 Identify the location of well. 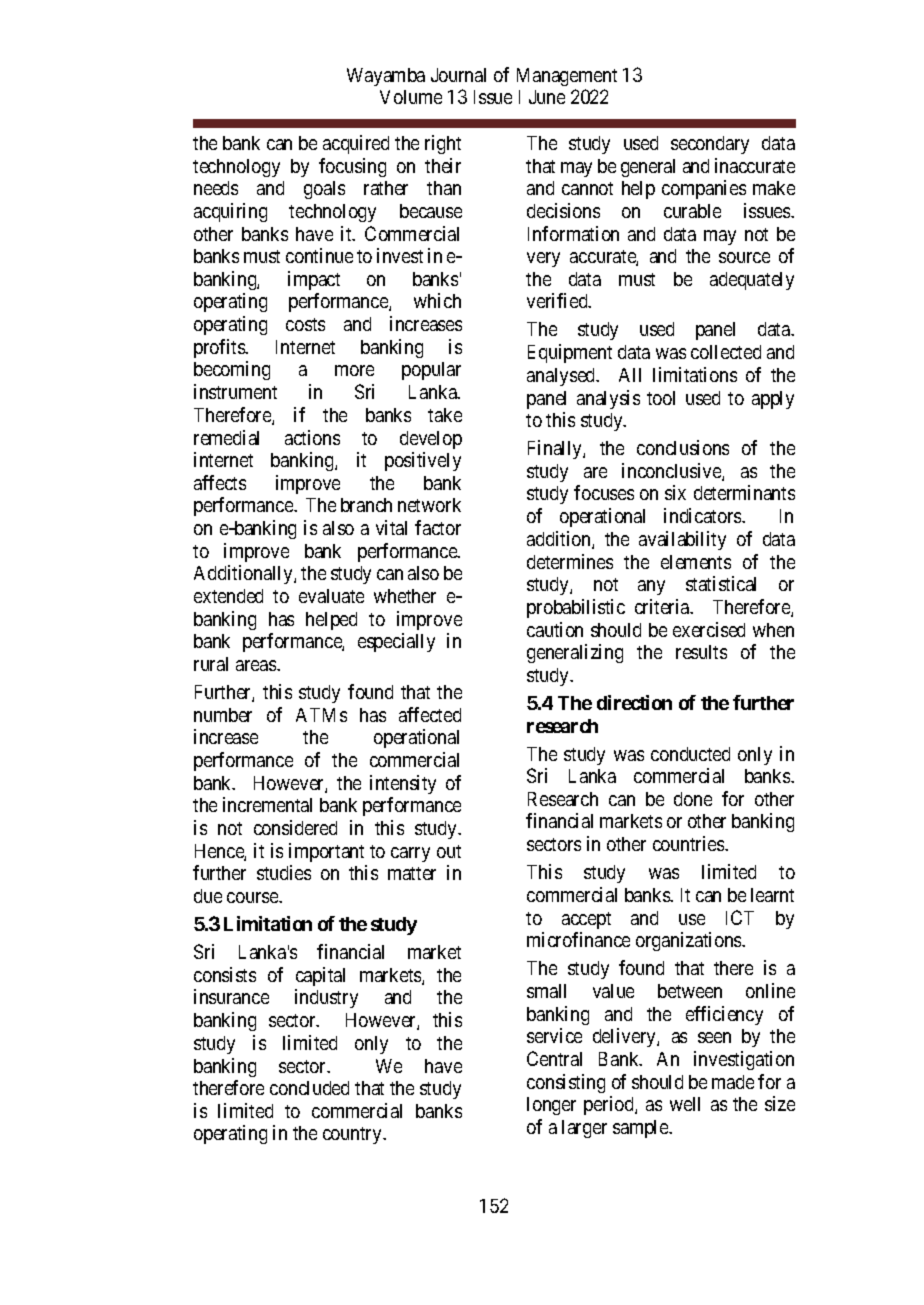
(685, 1104).
